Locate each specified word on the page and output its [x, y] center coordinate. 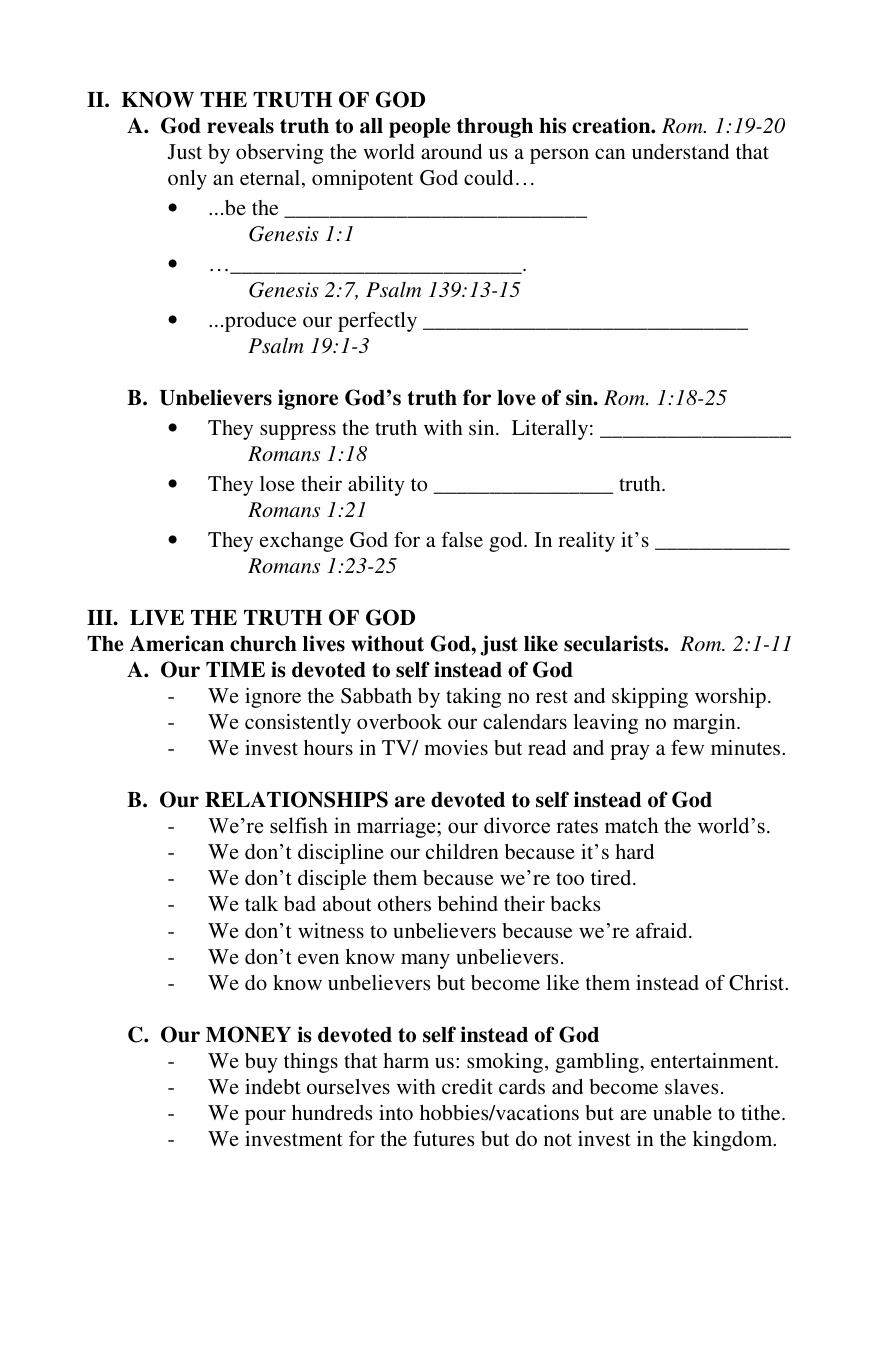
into [396, 1112]
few [687, 747]
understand [680, 151]
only [187, 180]
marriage [397, 827]
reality [586, 542]
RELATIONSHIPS [296, 799]
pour [265, 1117]
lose [277, 483]
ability [376, 486]
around [451, 151]
